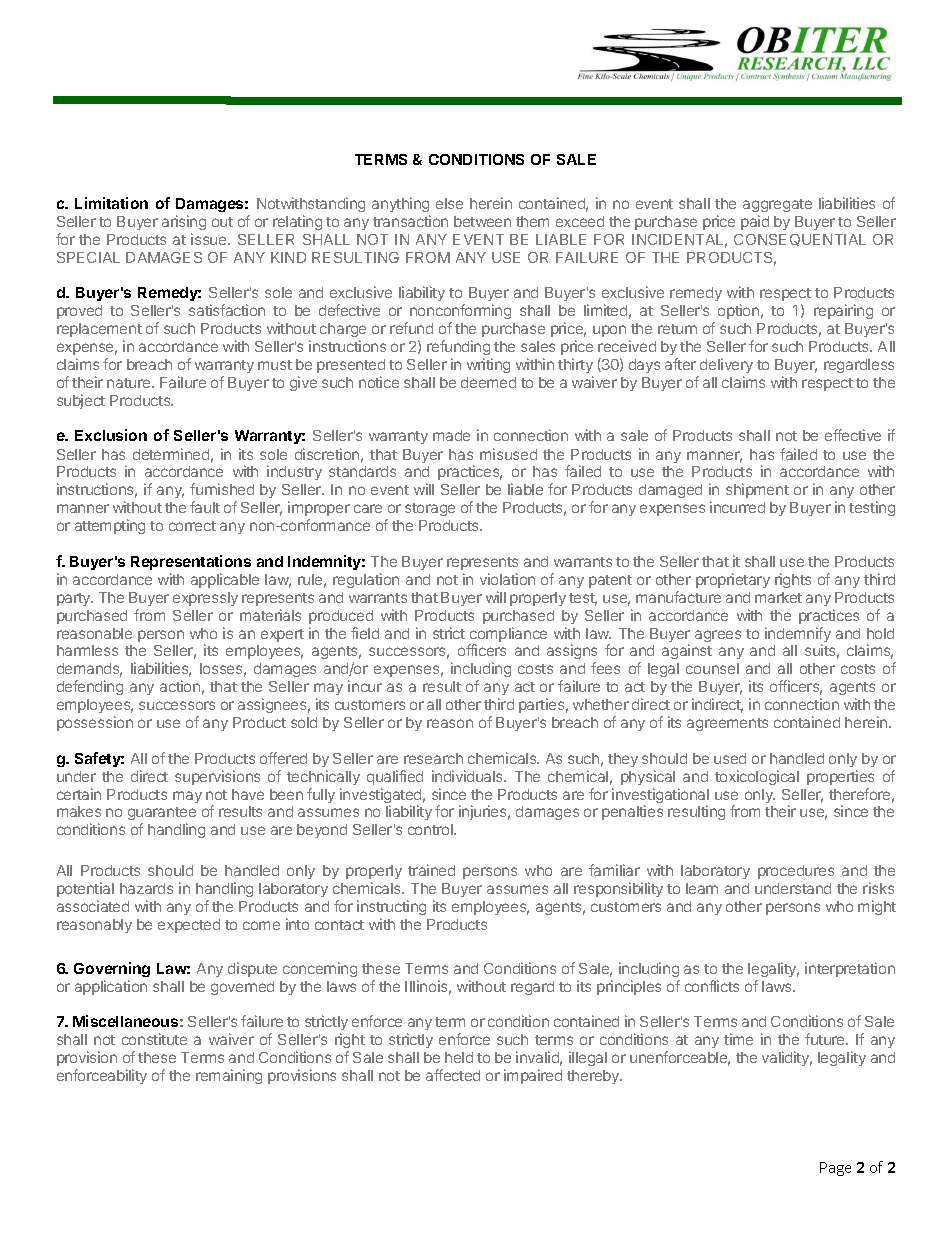  Describe the element at coordinates (508, 636) in the image. I see `compliance` at that location.
